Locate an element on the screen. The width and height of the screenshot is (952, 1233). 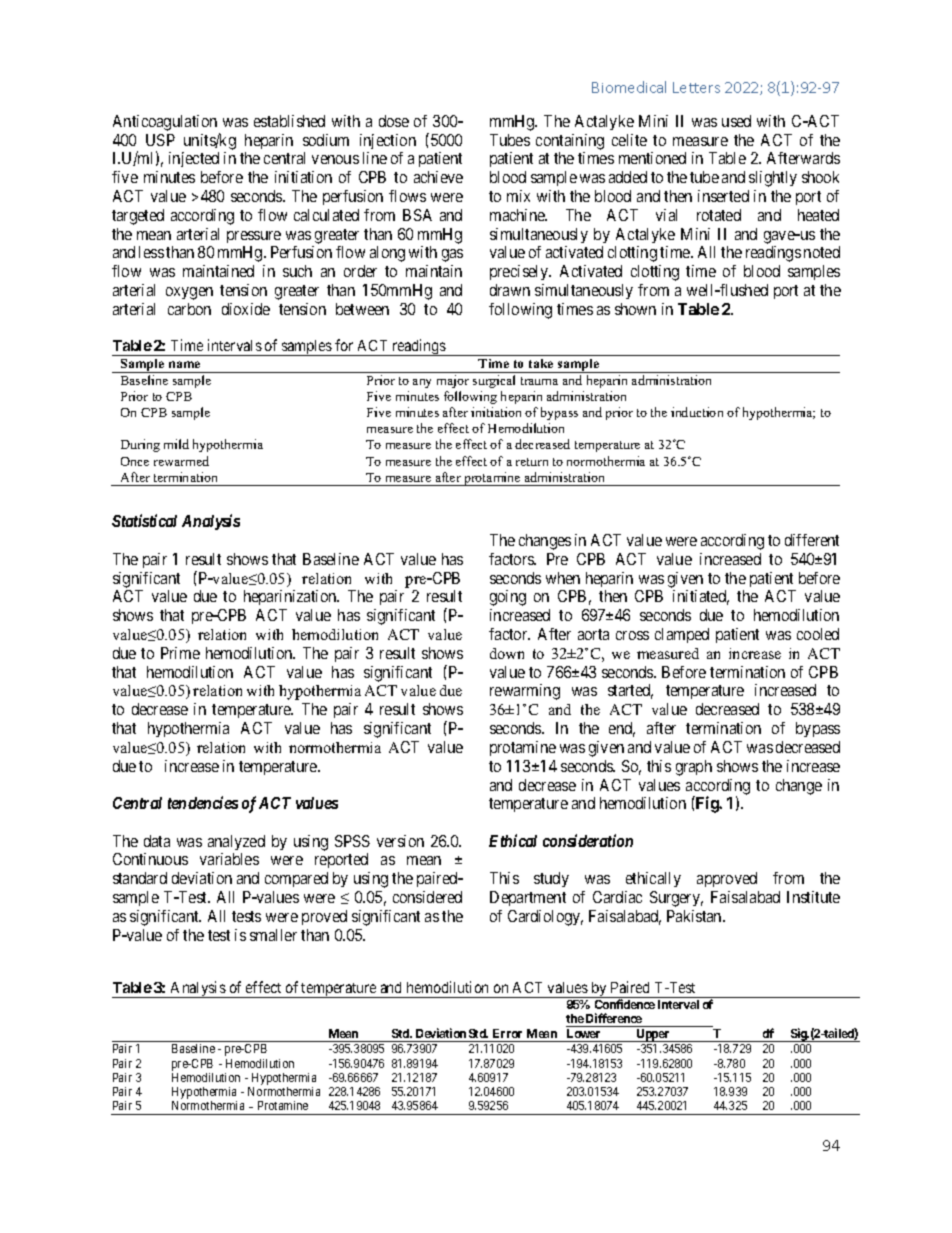
initiated is located at coordinates (701, 597).
